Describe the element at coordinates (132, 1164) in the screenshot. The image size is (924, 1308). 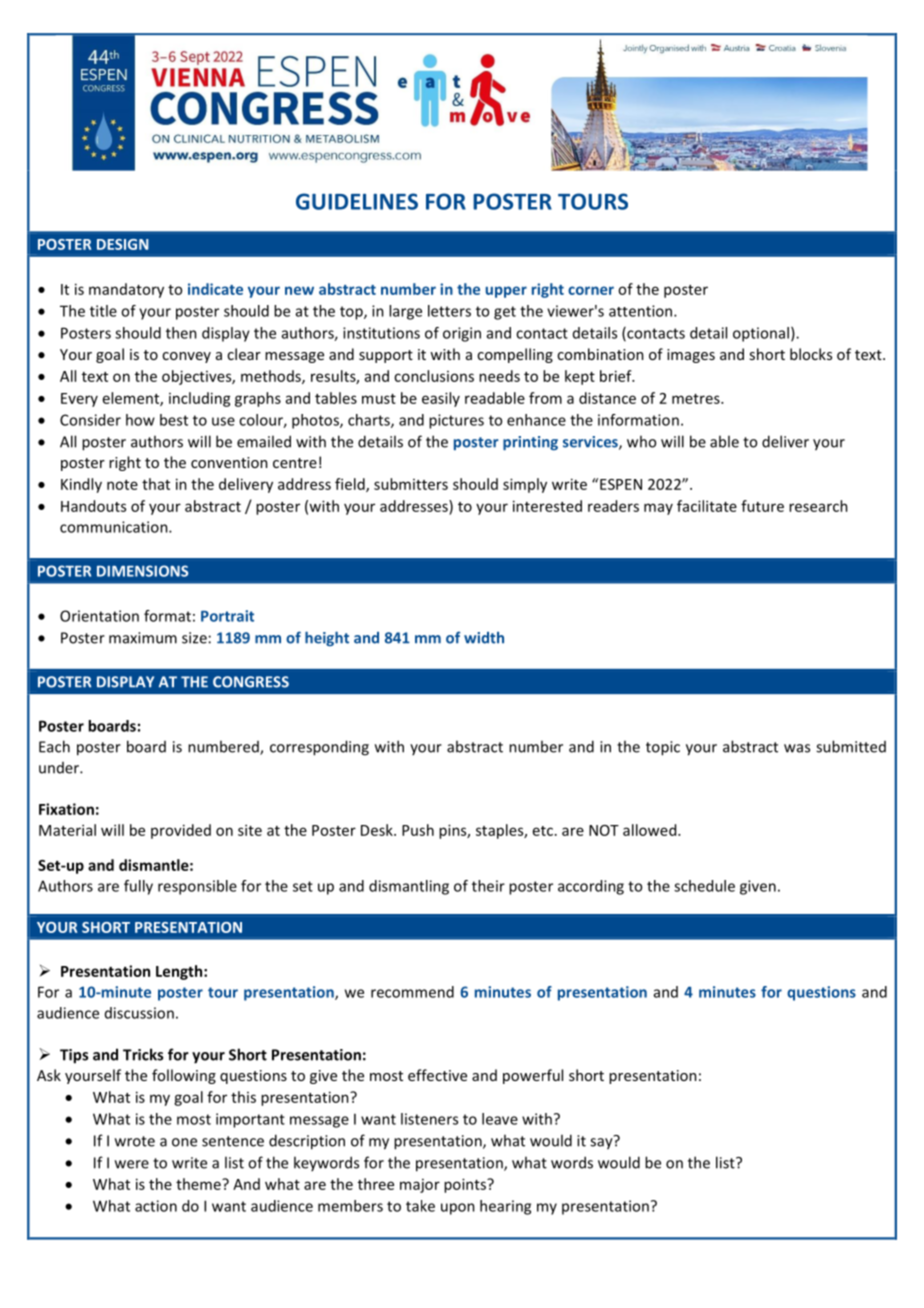
I see `were` at that location.
